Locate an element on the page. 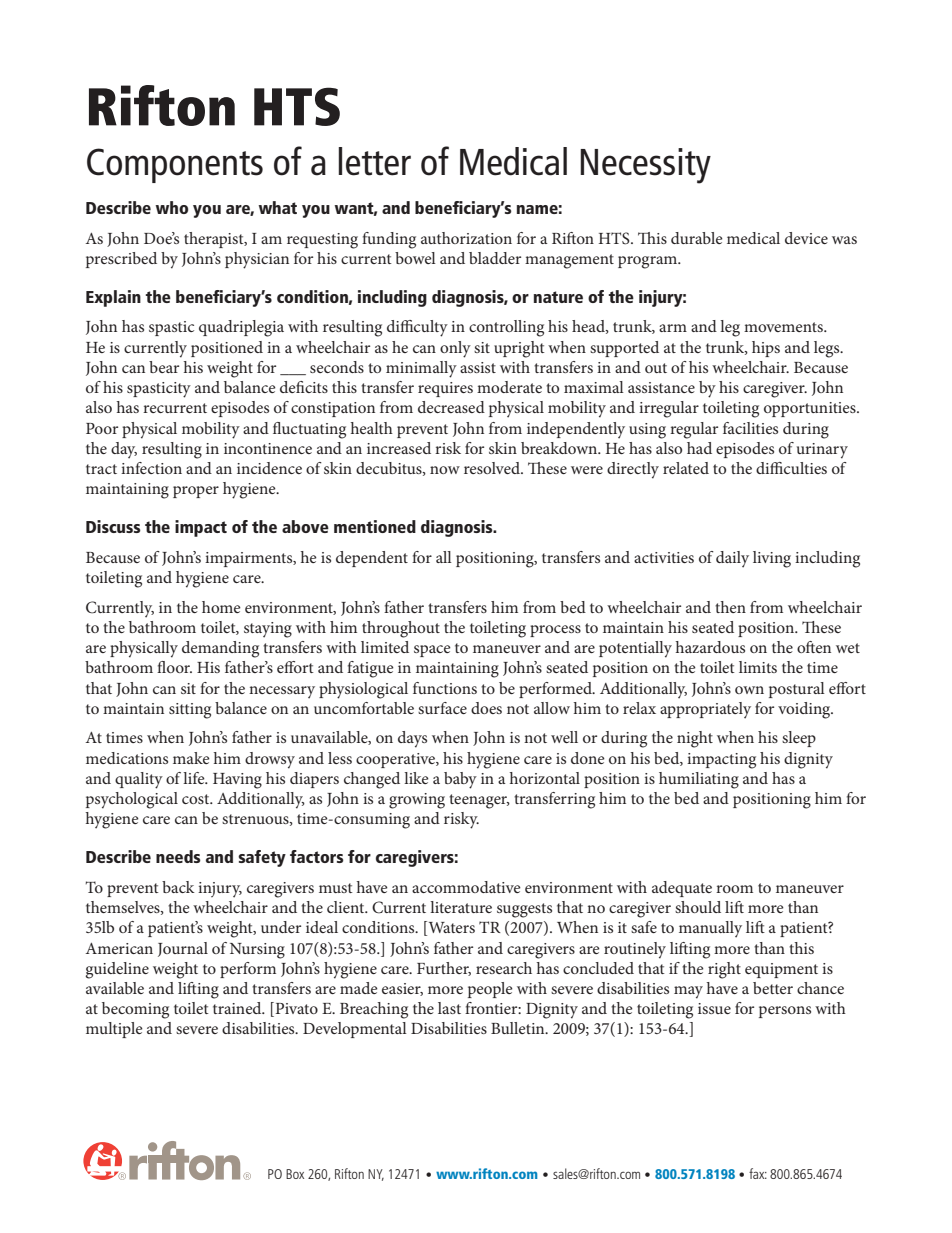  research is located at coordinates (504, 968).
